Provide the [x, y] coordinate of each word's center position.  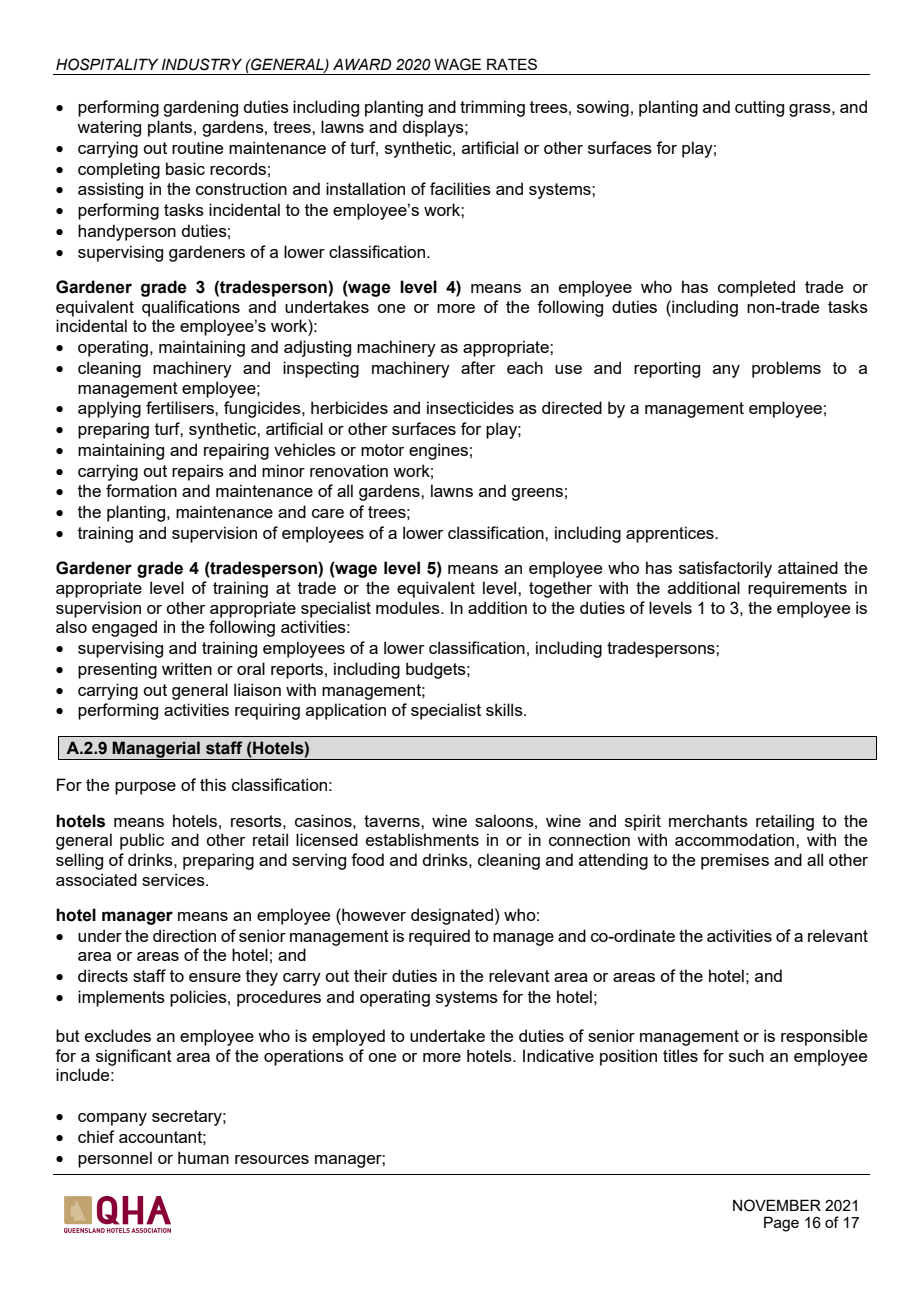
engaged [124, 628]
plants [171, 128]
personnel [115, 1159]
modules [409, 607]
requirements [797, 589]
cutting [759, 108]
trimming [492, 108]
